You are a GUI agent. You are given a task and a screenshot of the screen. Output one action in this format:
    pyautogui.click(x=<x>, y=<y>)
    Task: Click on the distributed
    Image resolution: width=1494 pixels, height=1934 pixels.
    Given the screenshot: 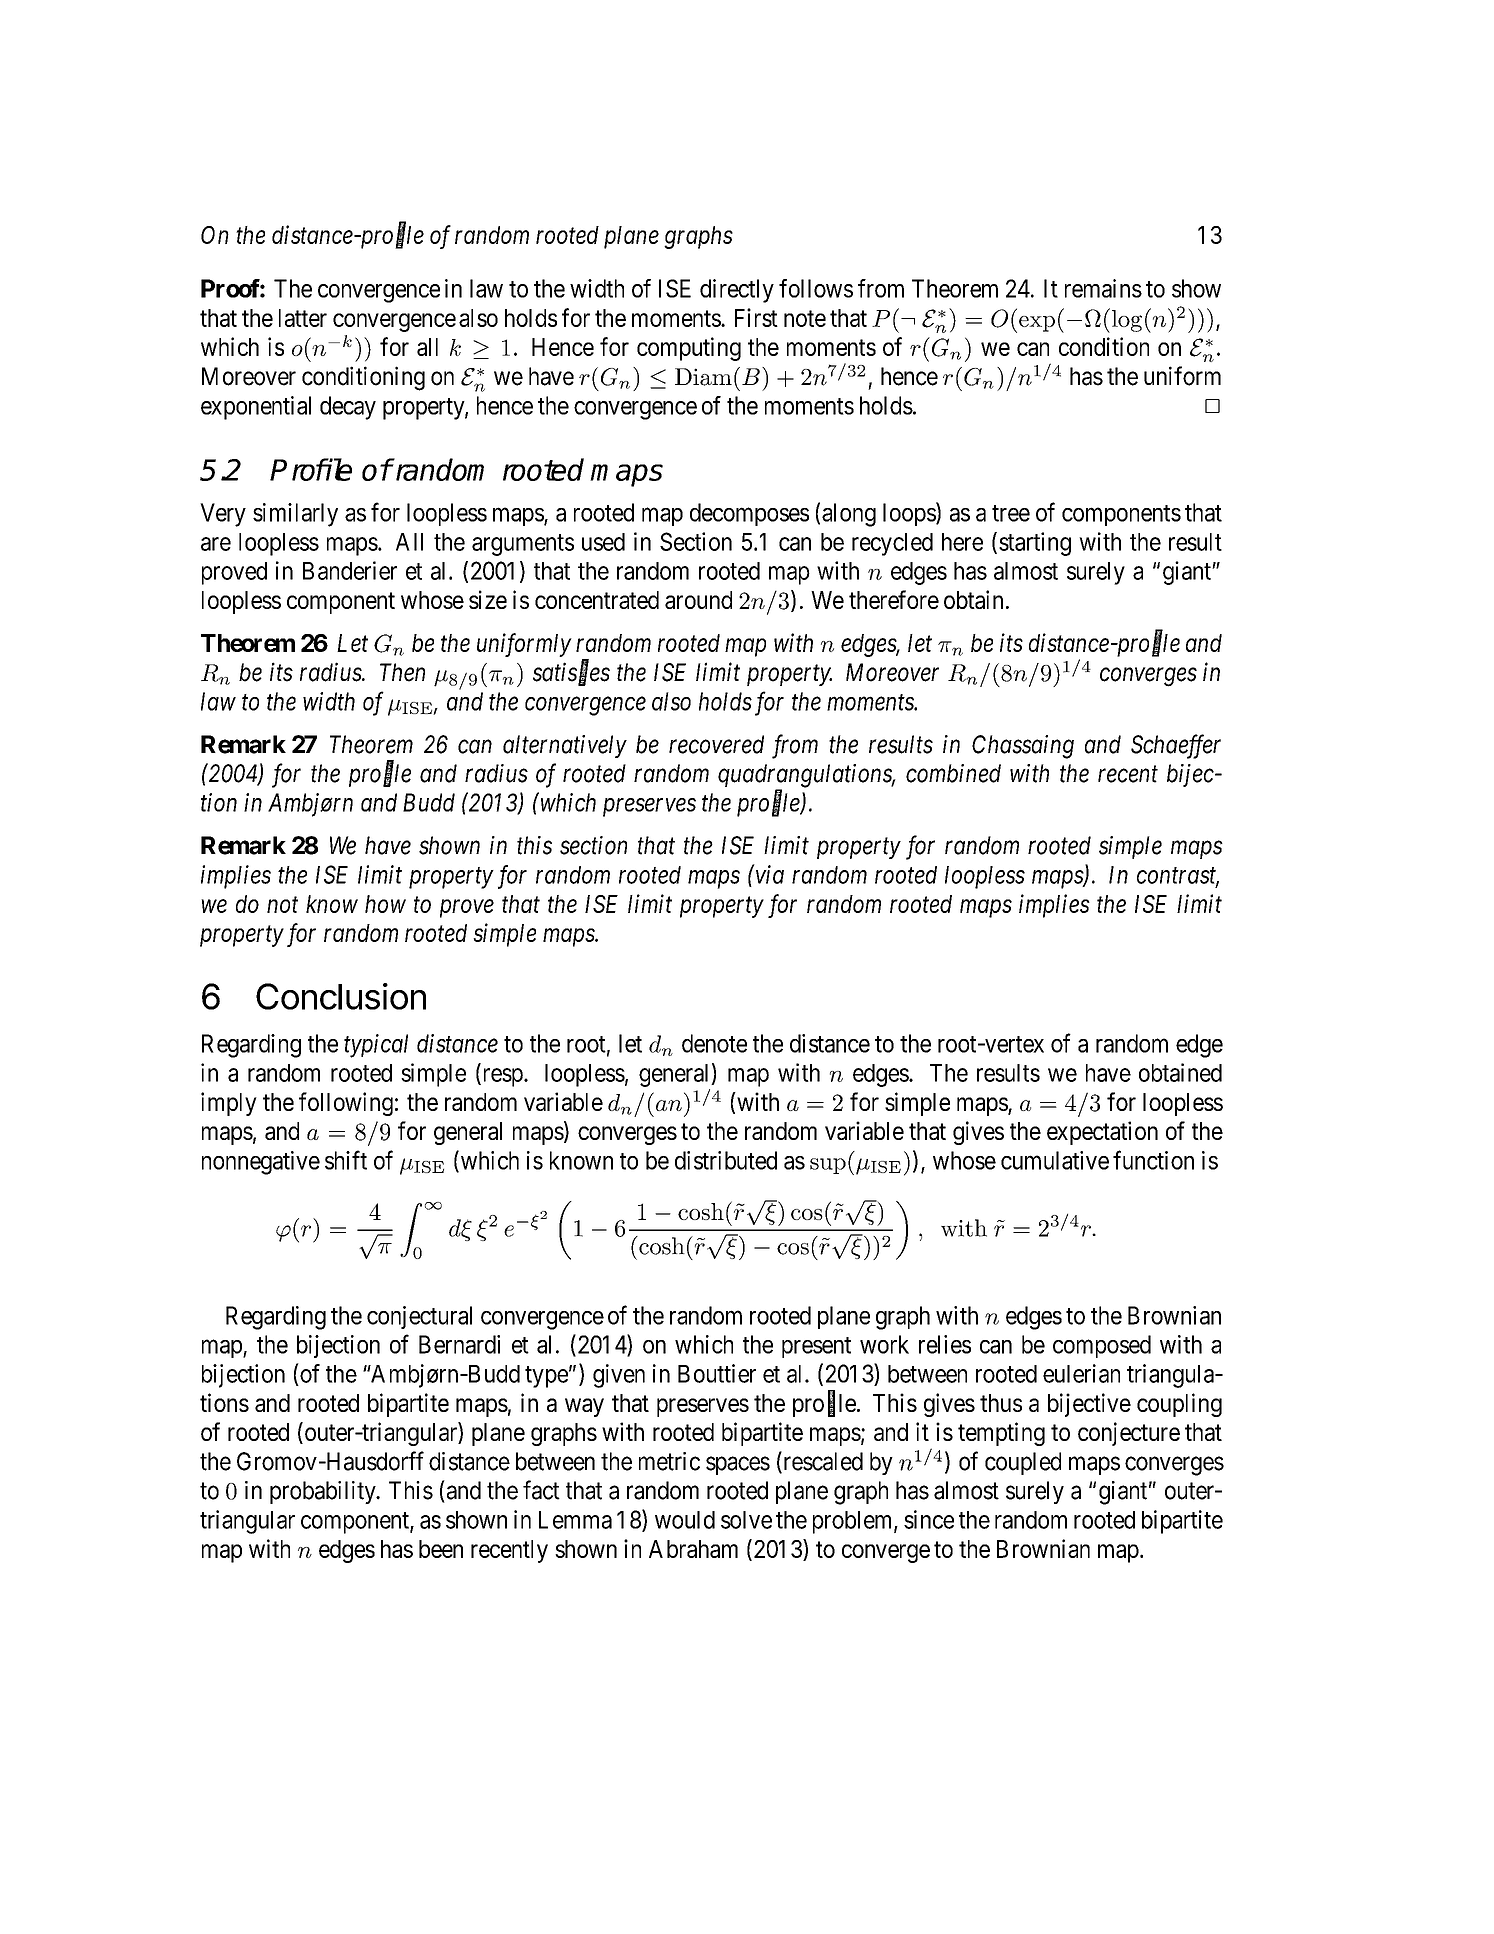 What is the action you would take?
    pyautogui.click(x=726, y=1160)
